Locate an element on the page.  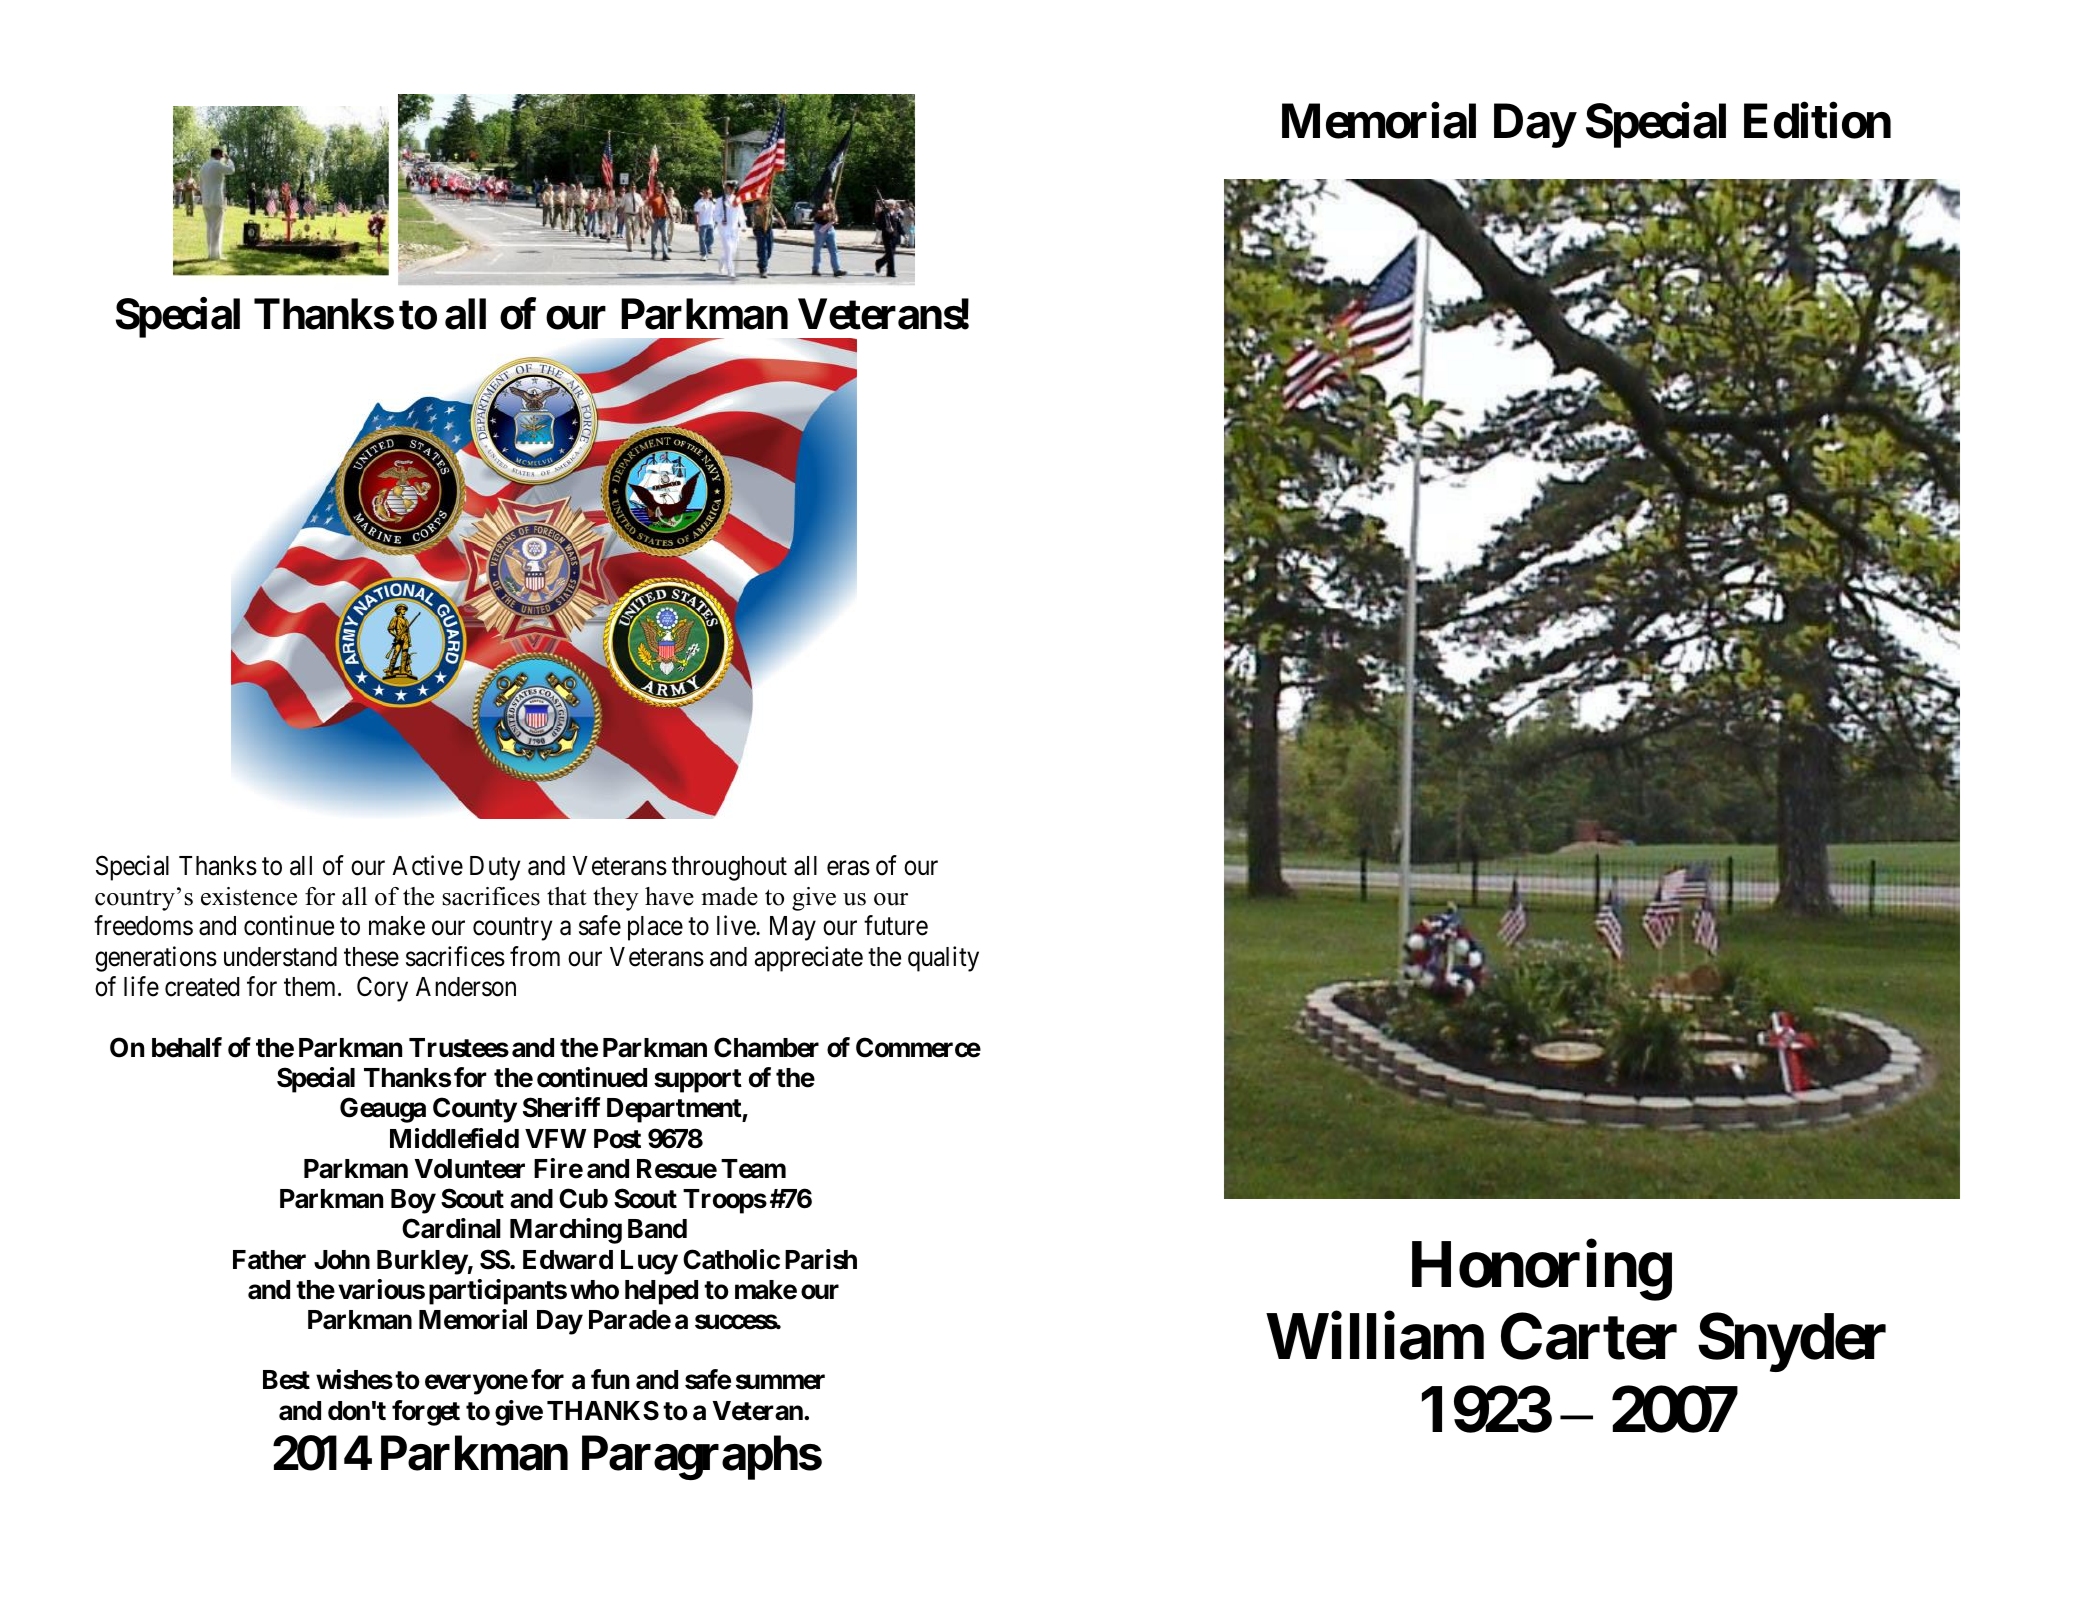
Edition is located at coordinates (1817, 121).
